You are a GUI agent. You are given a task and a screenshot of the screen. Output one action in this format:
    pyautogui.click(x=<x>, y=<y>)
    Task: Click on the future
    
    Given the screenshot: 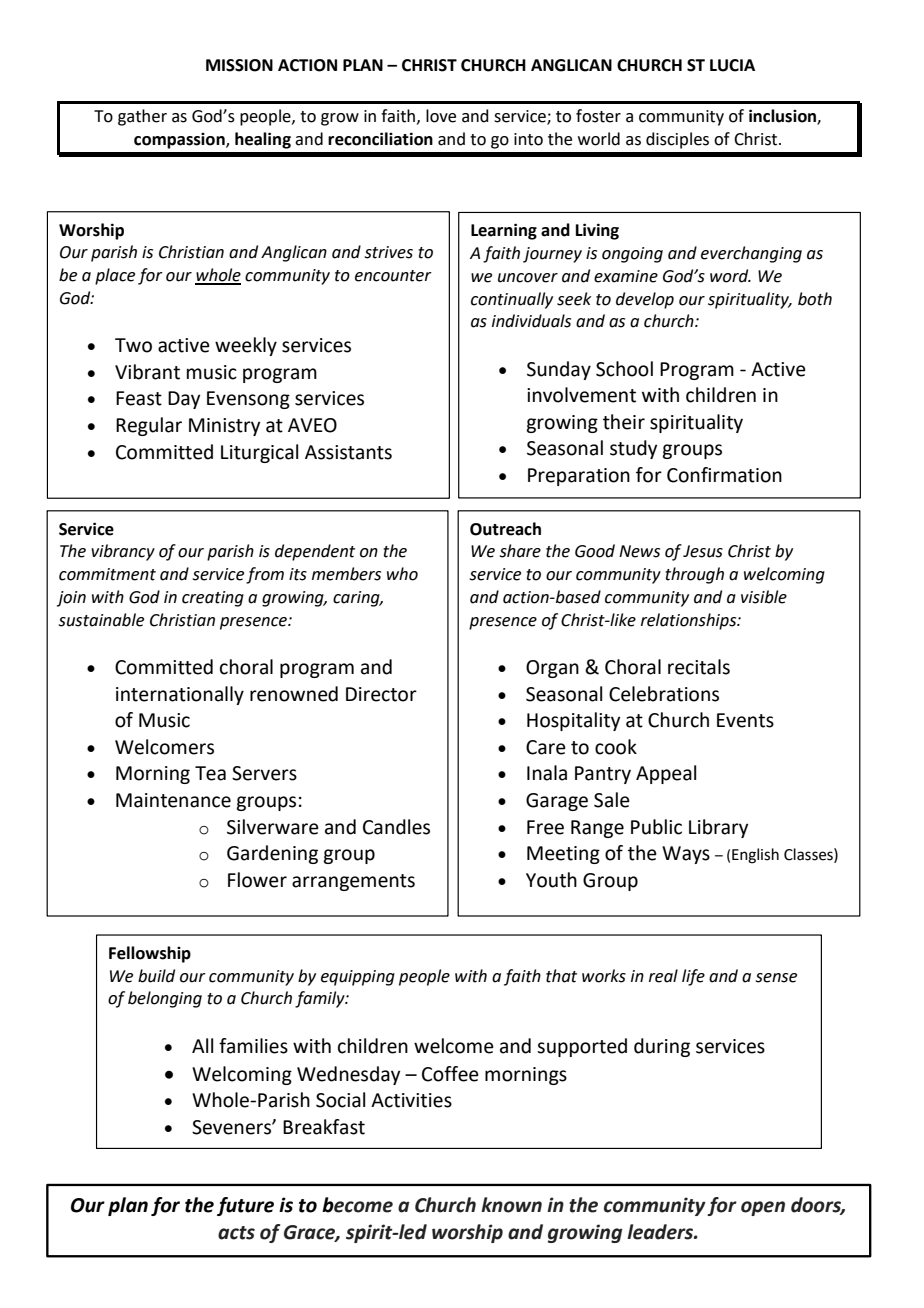 What is the action you would take?
    pyautogui.click(x=245, y=1206)
